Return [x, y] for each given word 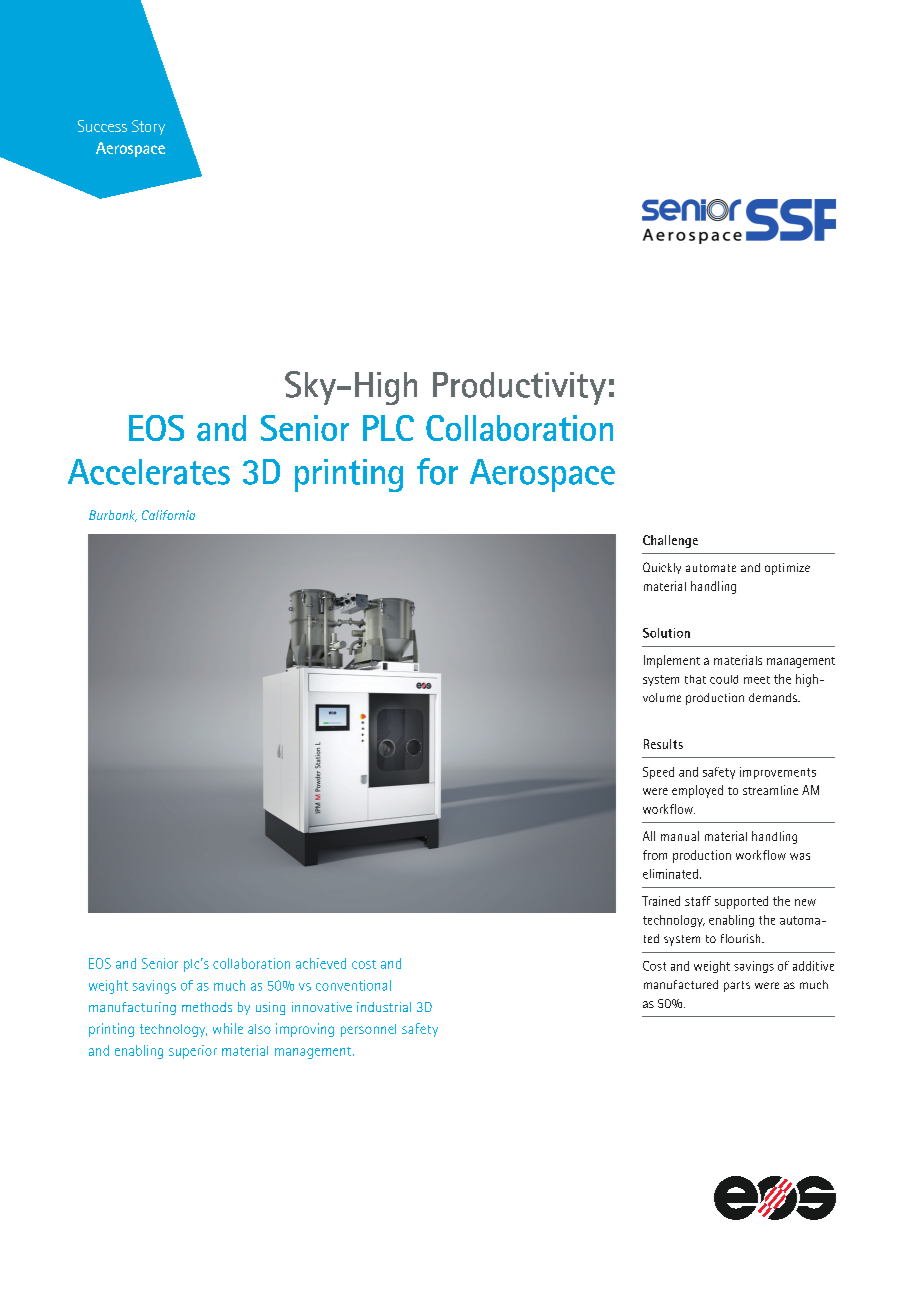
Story [148, 127]
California [168, 515]
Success [102, 126]
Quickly [662, 568]
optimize [787, 569]
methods [207, 1007]
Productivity [519, 388]
